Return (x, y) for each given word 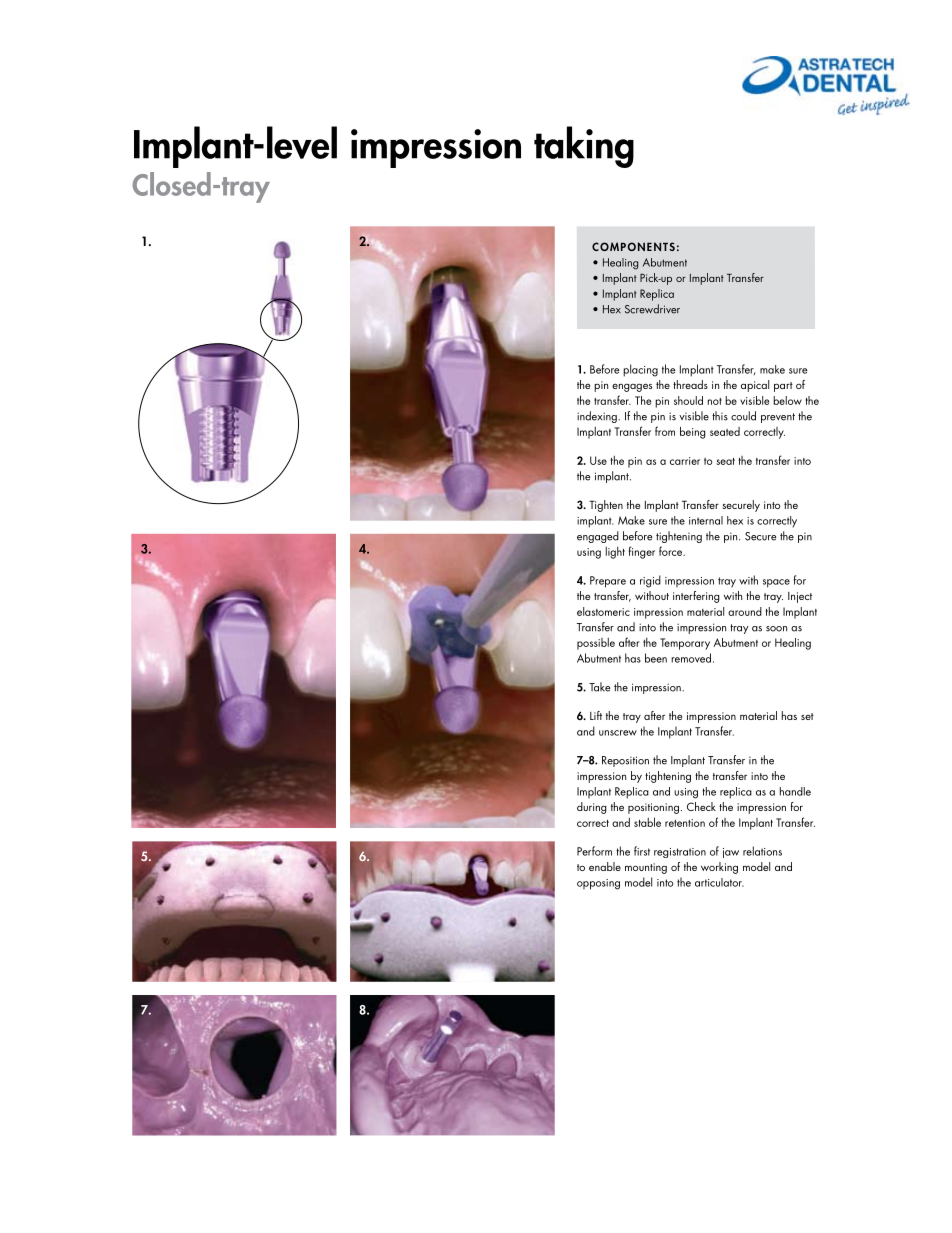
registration (680, 853)
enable (605, 866)
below (787, 400)
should (688, 400)
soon (776, 629)
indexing (598, 417)
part (783, 387)
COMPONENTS (633, 246)
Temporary (685, 644)
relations (762, 851)
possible (596, 644)
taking (584, 147)
